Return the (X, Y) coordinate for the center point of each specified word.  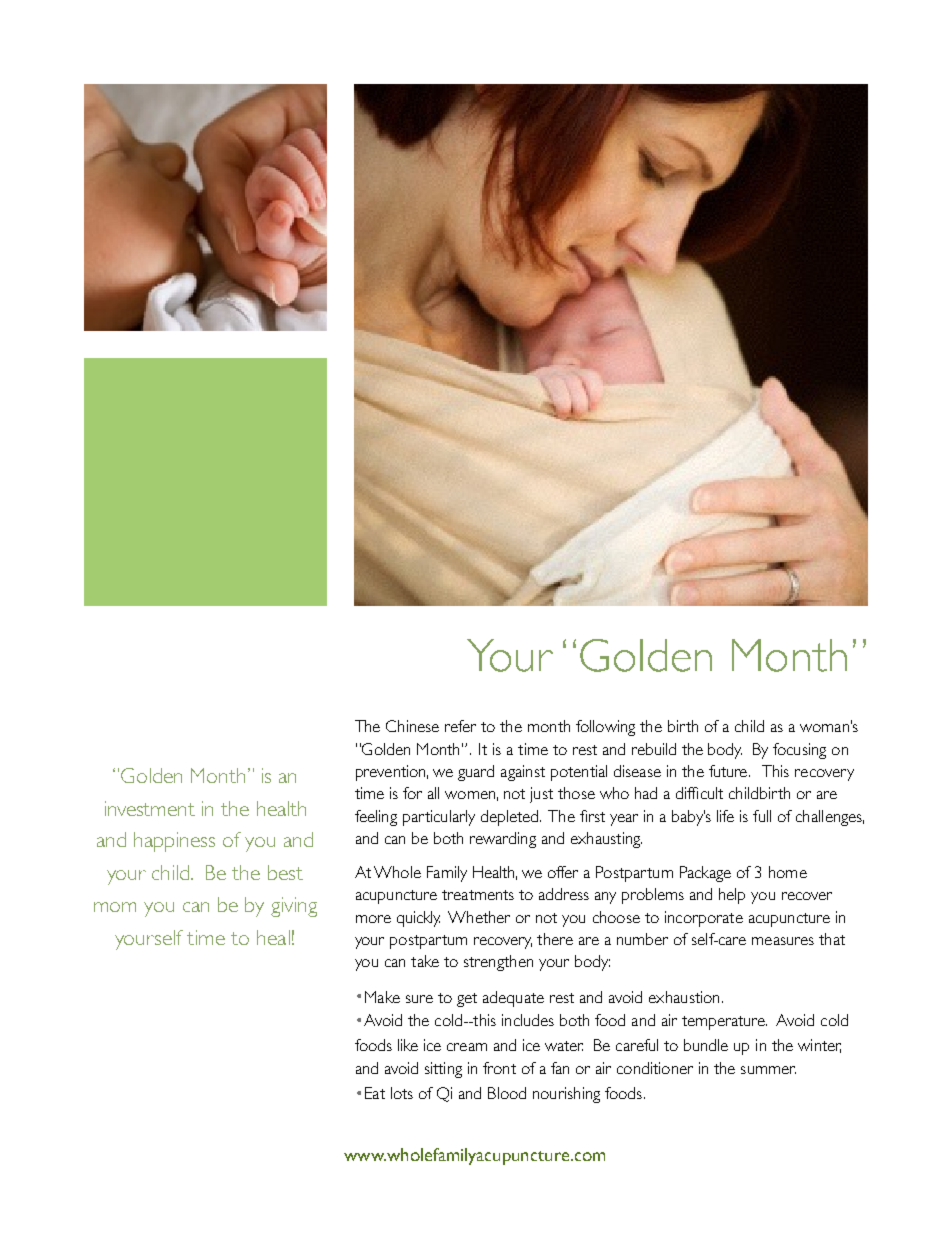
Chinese (412, 726)
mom (115, 907)
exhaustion (684, 997)
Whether (479, 917)
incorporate (704, 919)
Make (382, 997)
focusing (799, 751)
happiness (174, 842)
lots (402, 1093)
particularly (439, 818)
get (467, 1000)
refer (460, 726)
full (762, 816)
